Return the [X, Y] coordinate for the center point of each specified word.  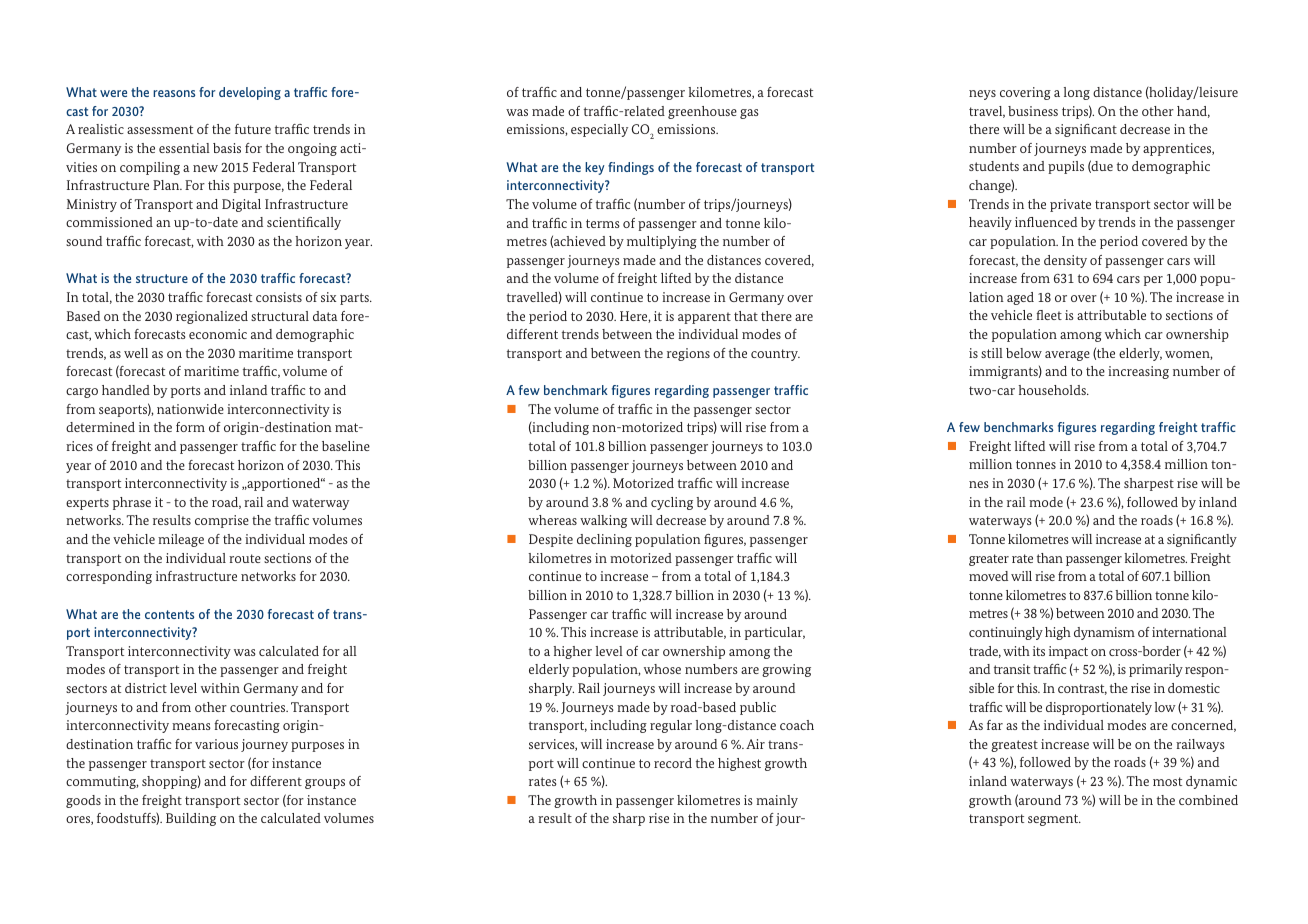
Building [191, 819]
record [673, 763]
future [253, 129]
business [1033, 111]
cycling [672, 503]
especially [599, 130]
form [190, 427]
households [1053, 390]
